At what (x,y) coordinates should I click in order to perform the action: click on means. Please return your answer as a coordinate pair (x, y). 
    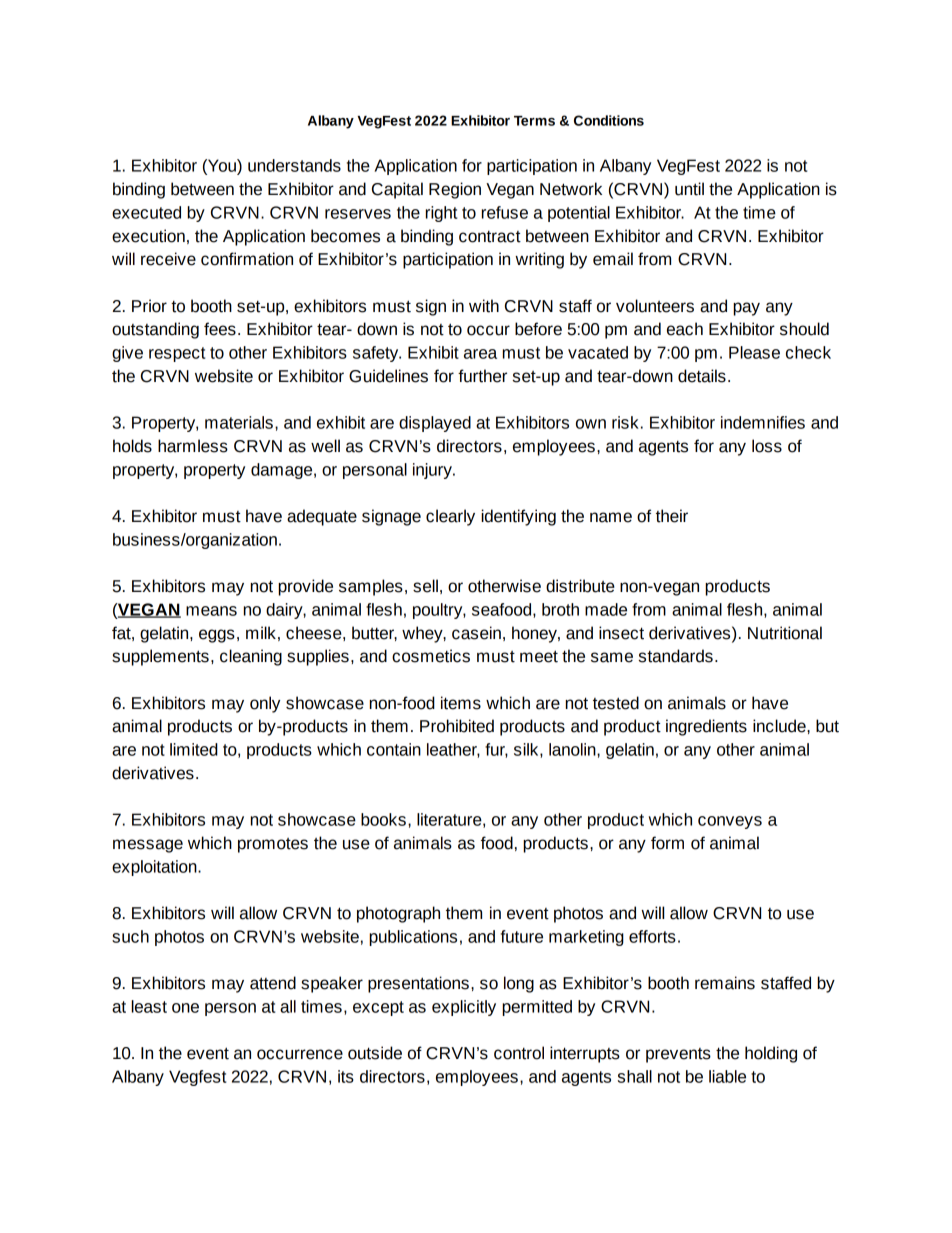
    Looking at the image, I should click on (211, 611).
